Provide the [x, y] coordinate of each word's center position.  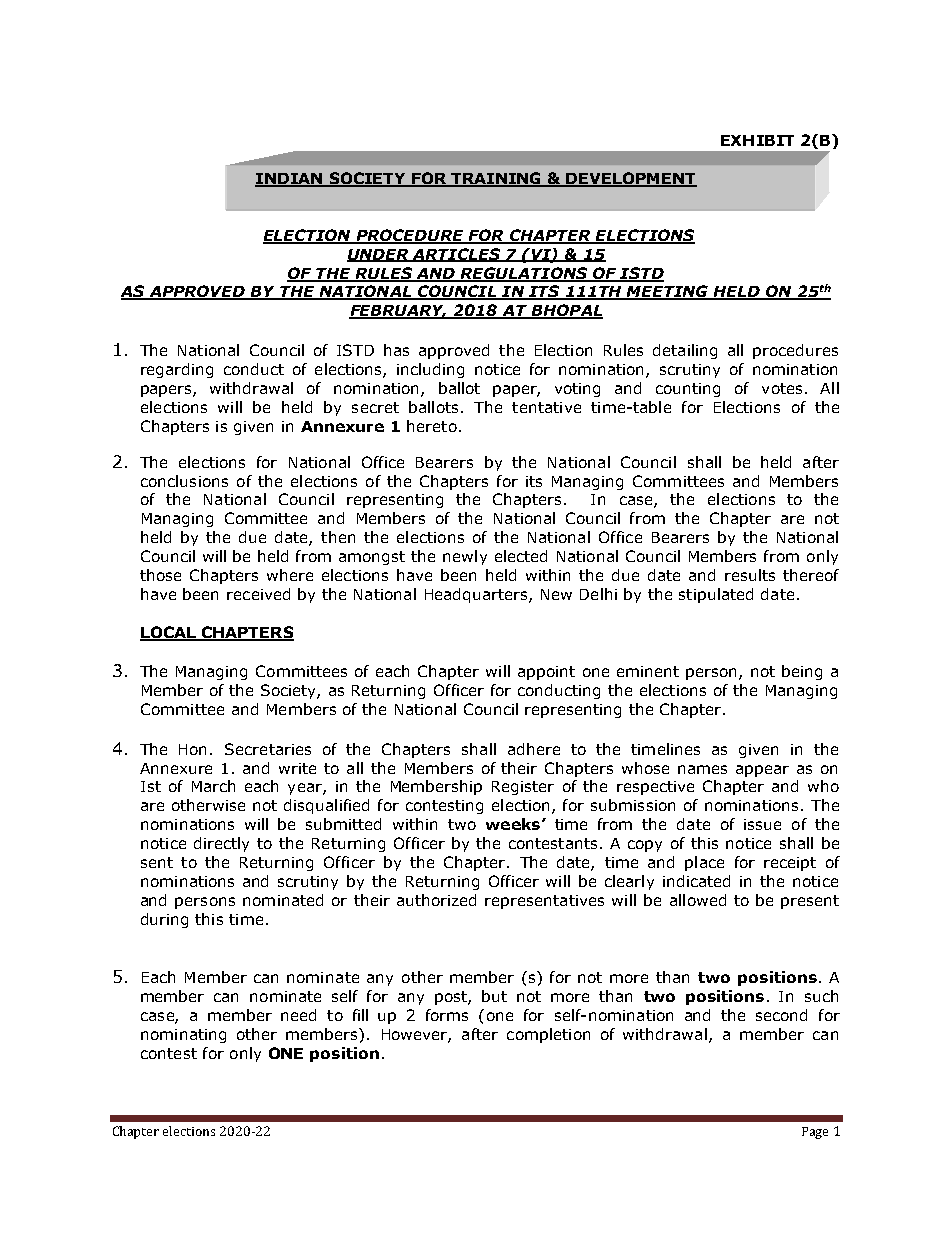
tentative [546, 407]
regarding [177, 370]
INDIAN [290, 179]
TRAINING [496, 179]
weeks [514, 824]
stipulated [716, 595]
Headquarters [477, 595]
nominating [183, 1036]
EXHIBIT [757, 140]
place [704, 863]
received [258, 594]
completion [548, 1035]
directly [221, 844]
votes [782, 388]
